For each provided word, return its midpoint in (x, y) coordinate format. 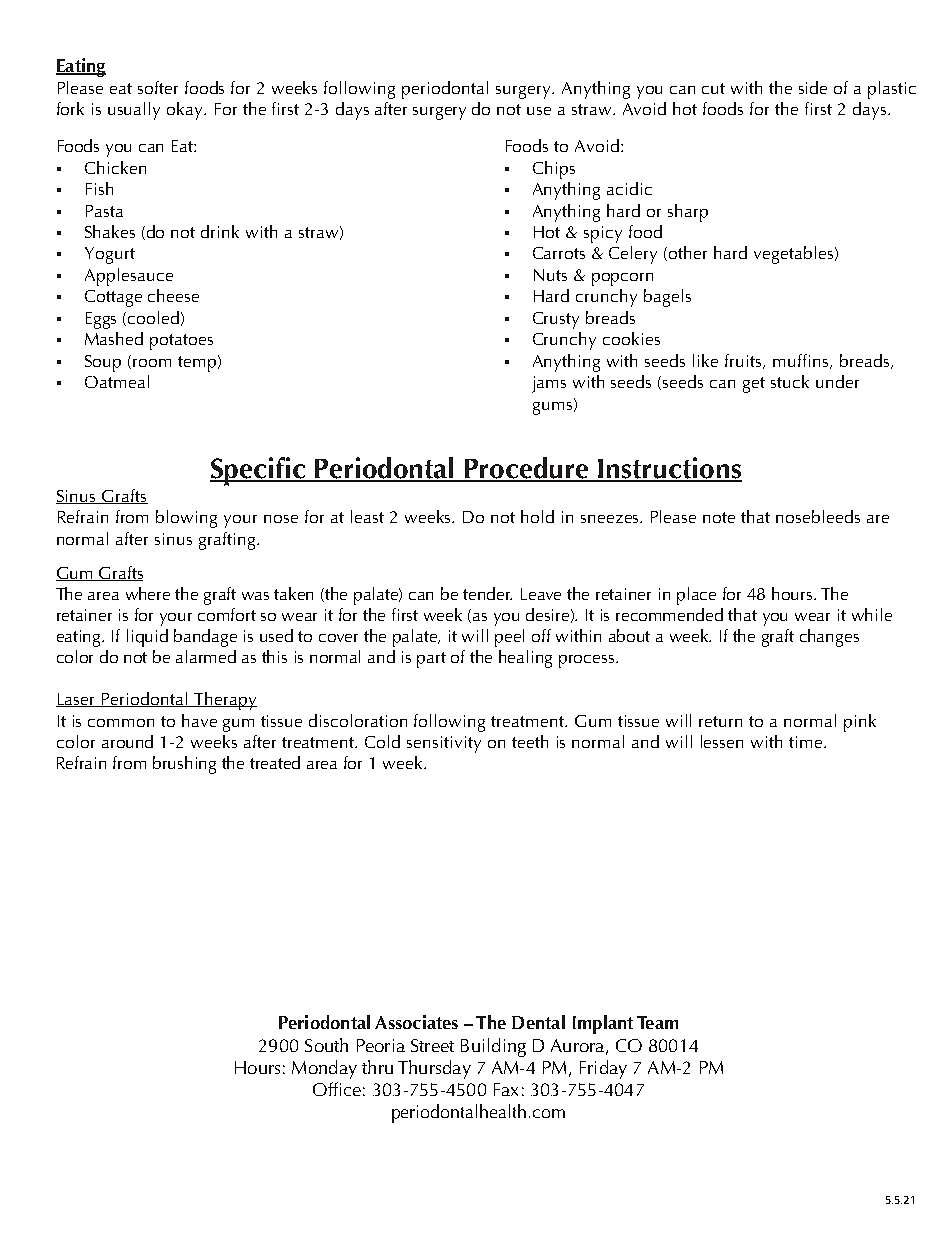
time (807, 742)
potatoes (181, 342)
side (813, 87)
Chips (554, 170)
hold (537, 516)
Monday (324, 1069)
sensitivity (444, 744)
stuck (790, 381)
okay (186, 111)
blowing (186, 519)
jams (549, 384)
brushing (184, 765)
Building (493, 1047)
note (719, 517)
